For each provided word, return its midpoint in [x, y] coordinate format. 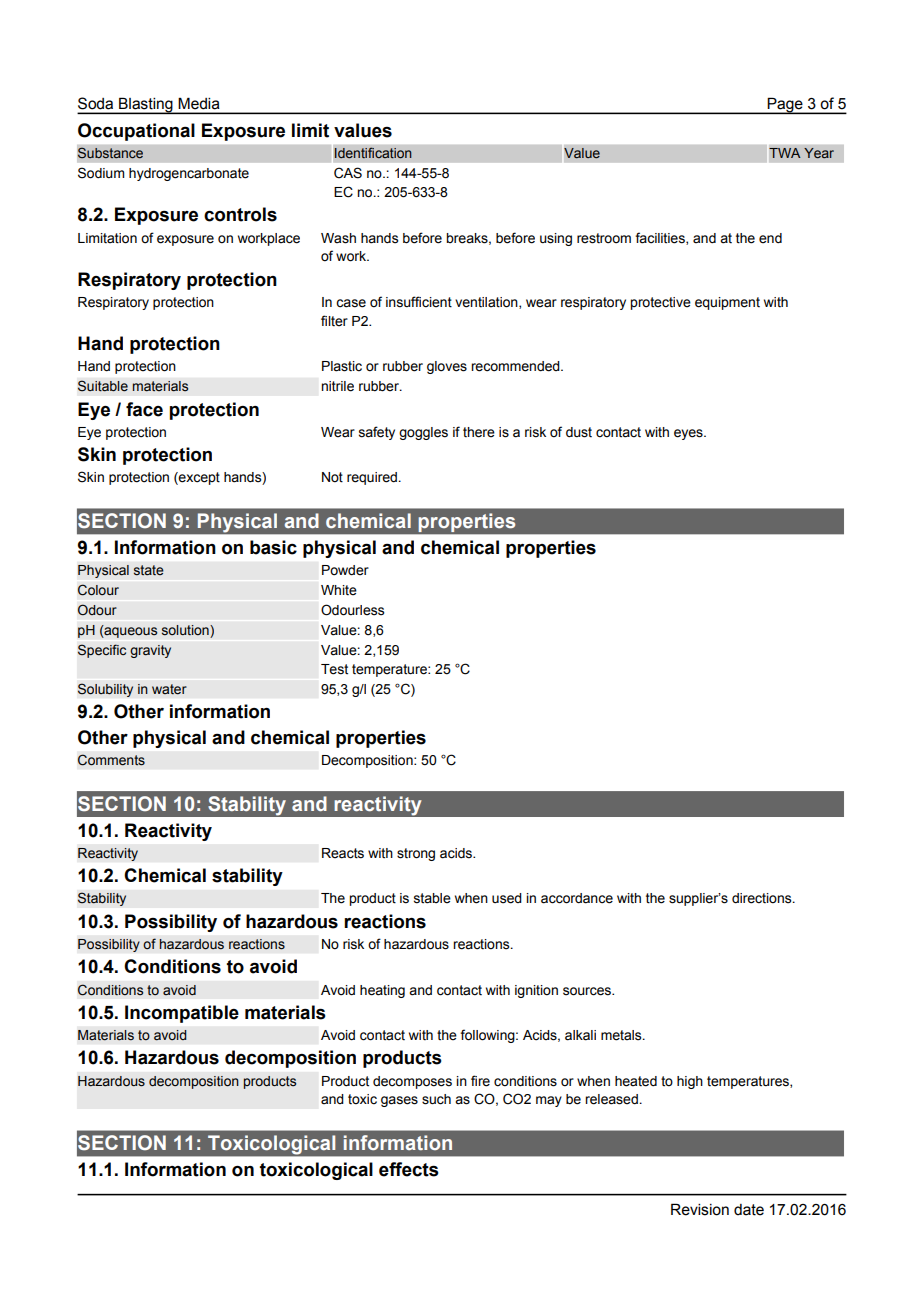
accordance [577, 898]
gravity [150, 651]
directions [763, 898]
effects [409, 1169]
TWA [785, 153]
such [436, 1099]
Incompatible [182, 1014]
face [144, 409]
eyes [689, 434]
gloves [447, 367]
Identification [373, 153]
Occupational [136, 132]
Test [334, 669]
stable [432, 898]
